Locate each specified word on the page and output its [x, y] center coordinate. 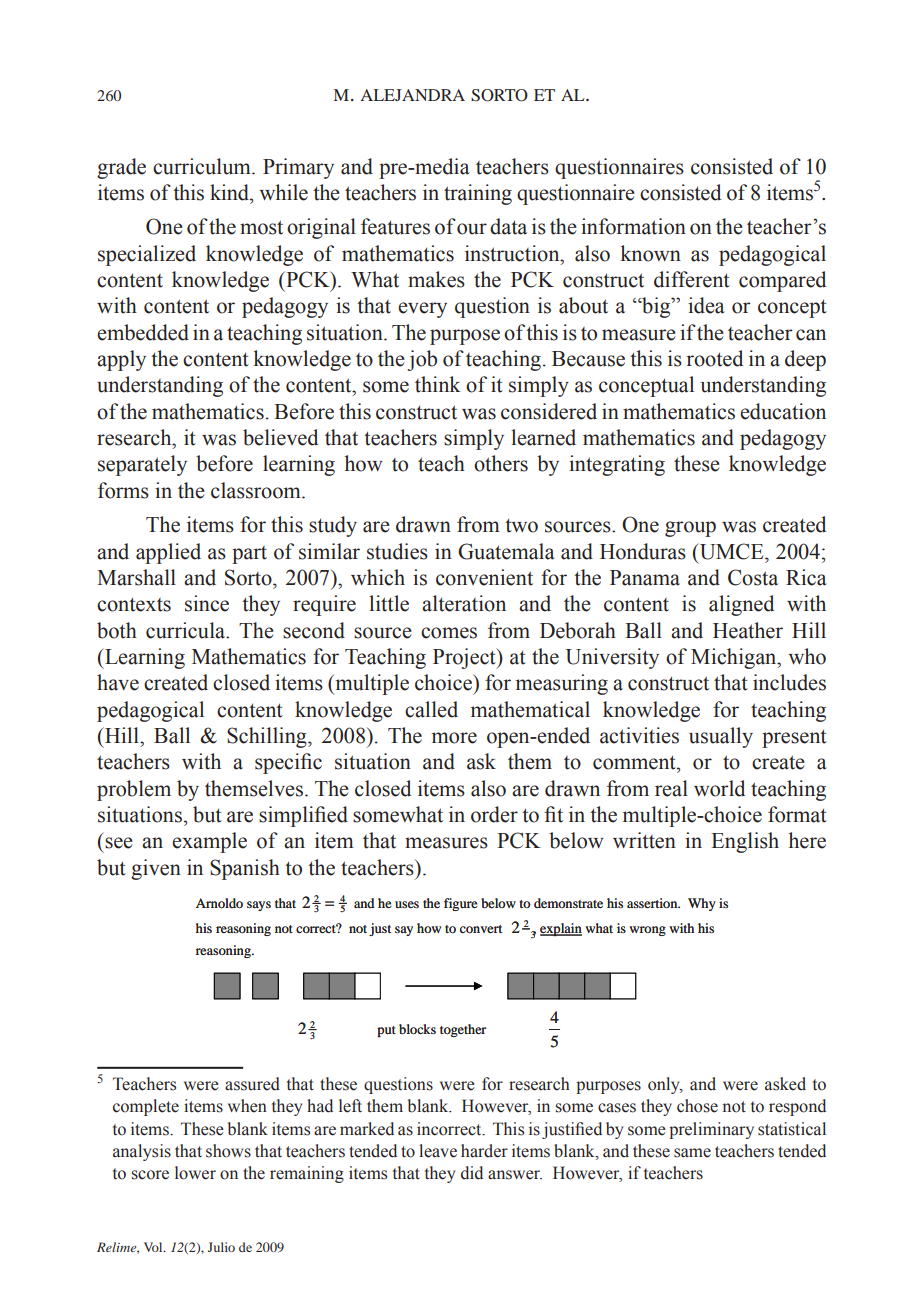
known [651, 253]
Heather [748, 630]
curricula [187, 630]
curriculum [203, 166]
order [494, 814]
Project [465, 658]
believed [280, 437]
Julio [221, 1247]
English [745, 842]
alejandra [412, 95]
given [156, 869]
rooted [714, 358]
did [472, 1173]
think [438, 384]
